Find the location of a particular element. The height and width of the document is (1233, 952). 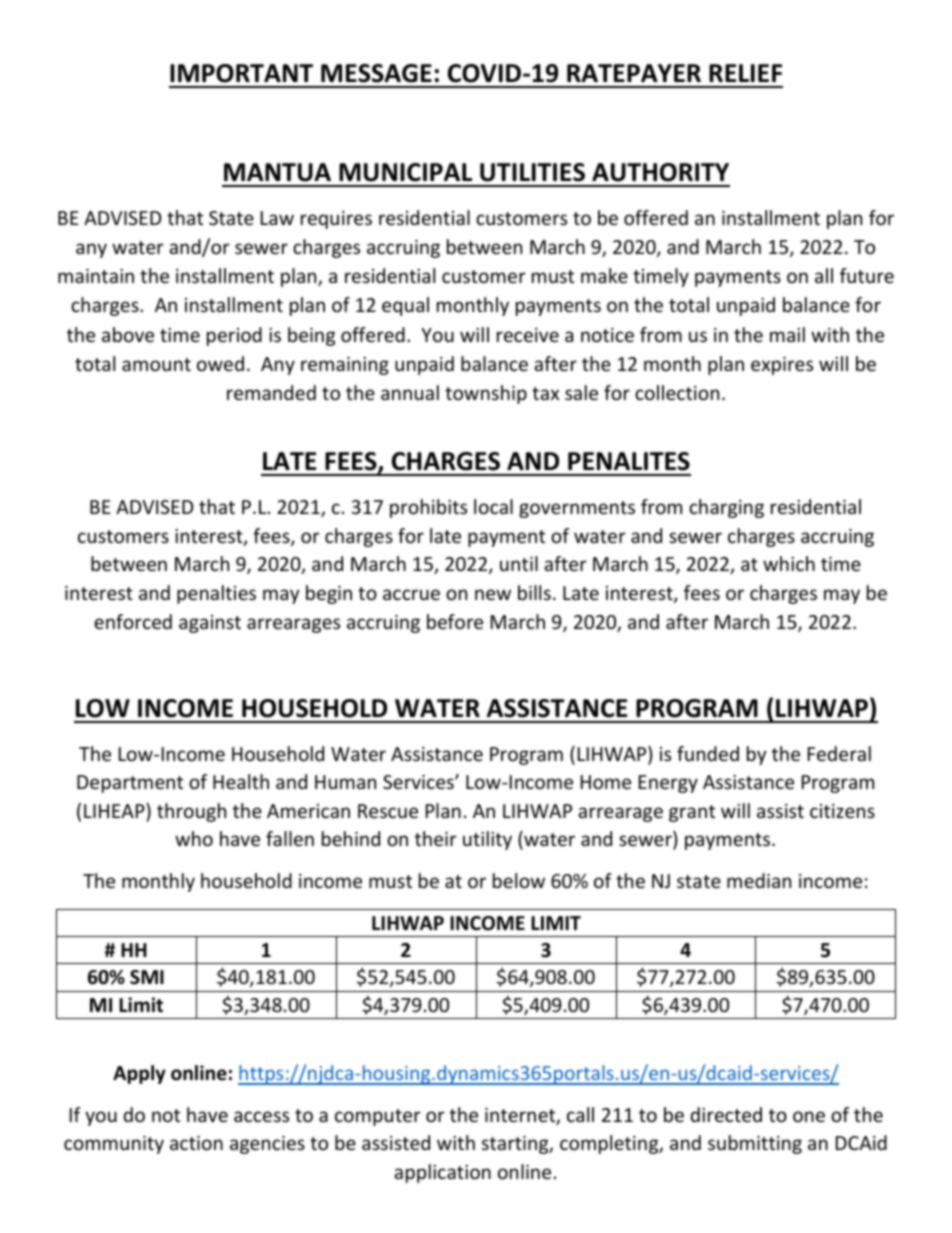

expires is located at coordinates (782, 366).
